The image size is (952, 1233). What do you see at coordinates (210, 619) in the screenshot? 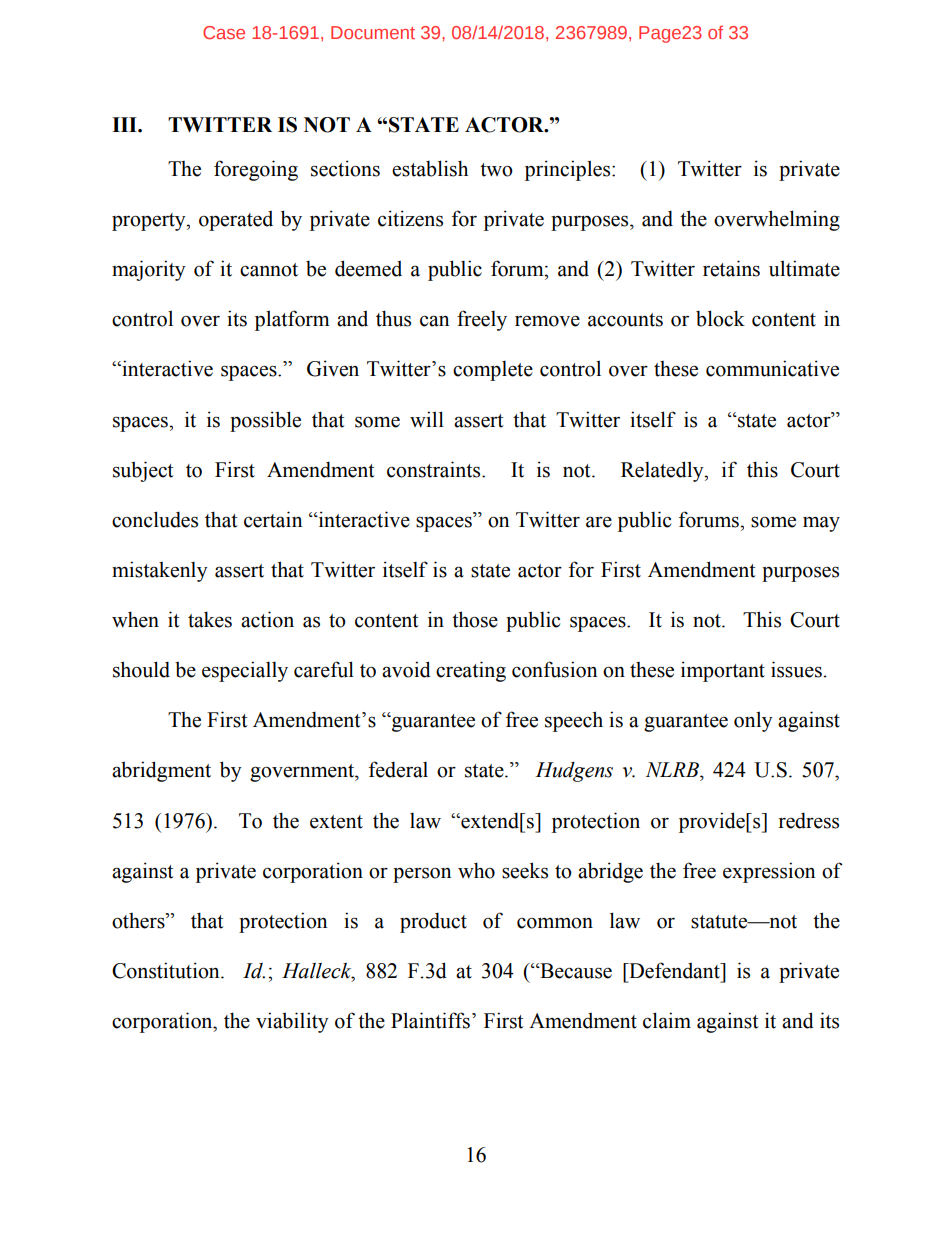
I see `takes` at bounding box center [210, 619].
